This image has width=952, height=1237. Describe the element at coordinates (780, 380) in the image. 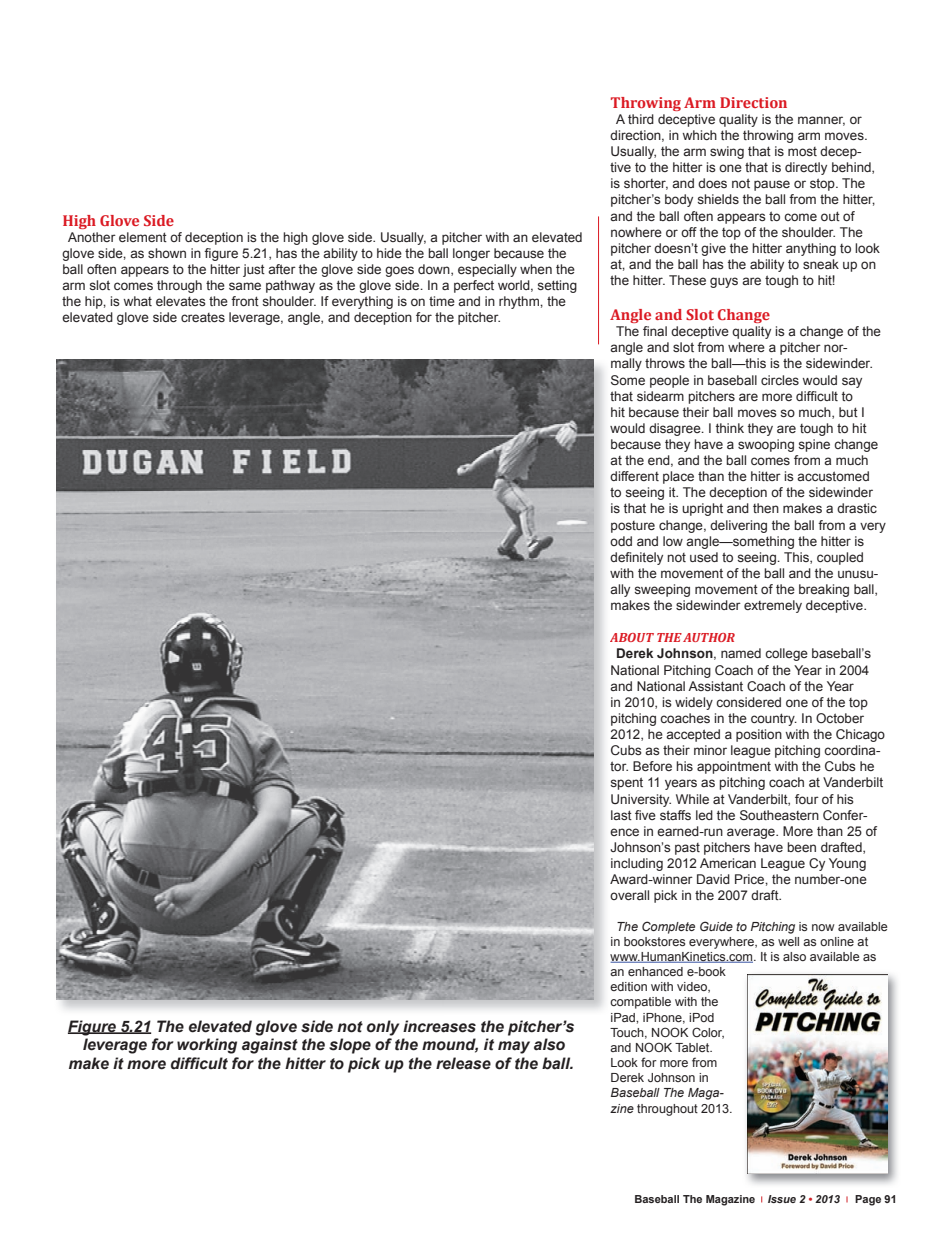

I see `circles` at that location.
